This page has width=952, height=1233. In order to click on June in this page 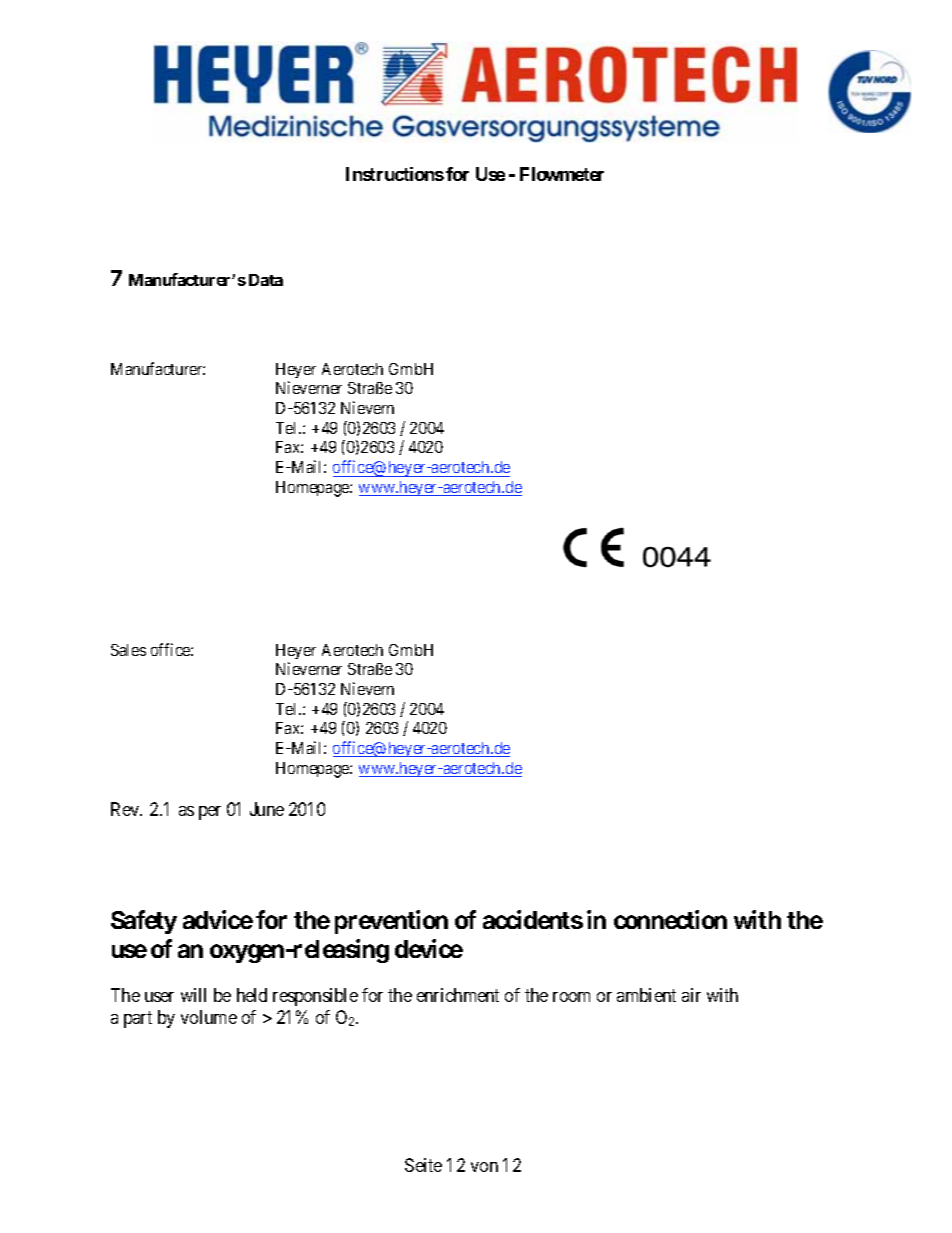, I will do `click(267, 809)`.
